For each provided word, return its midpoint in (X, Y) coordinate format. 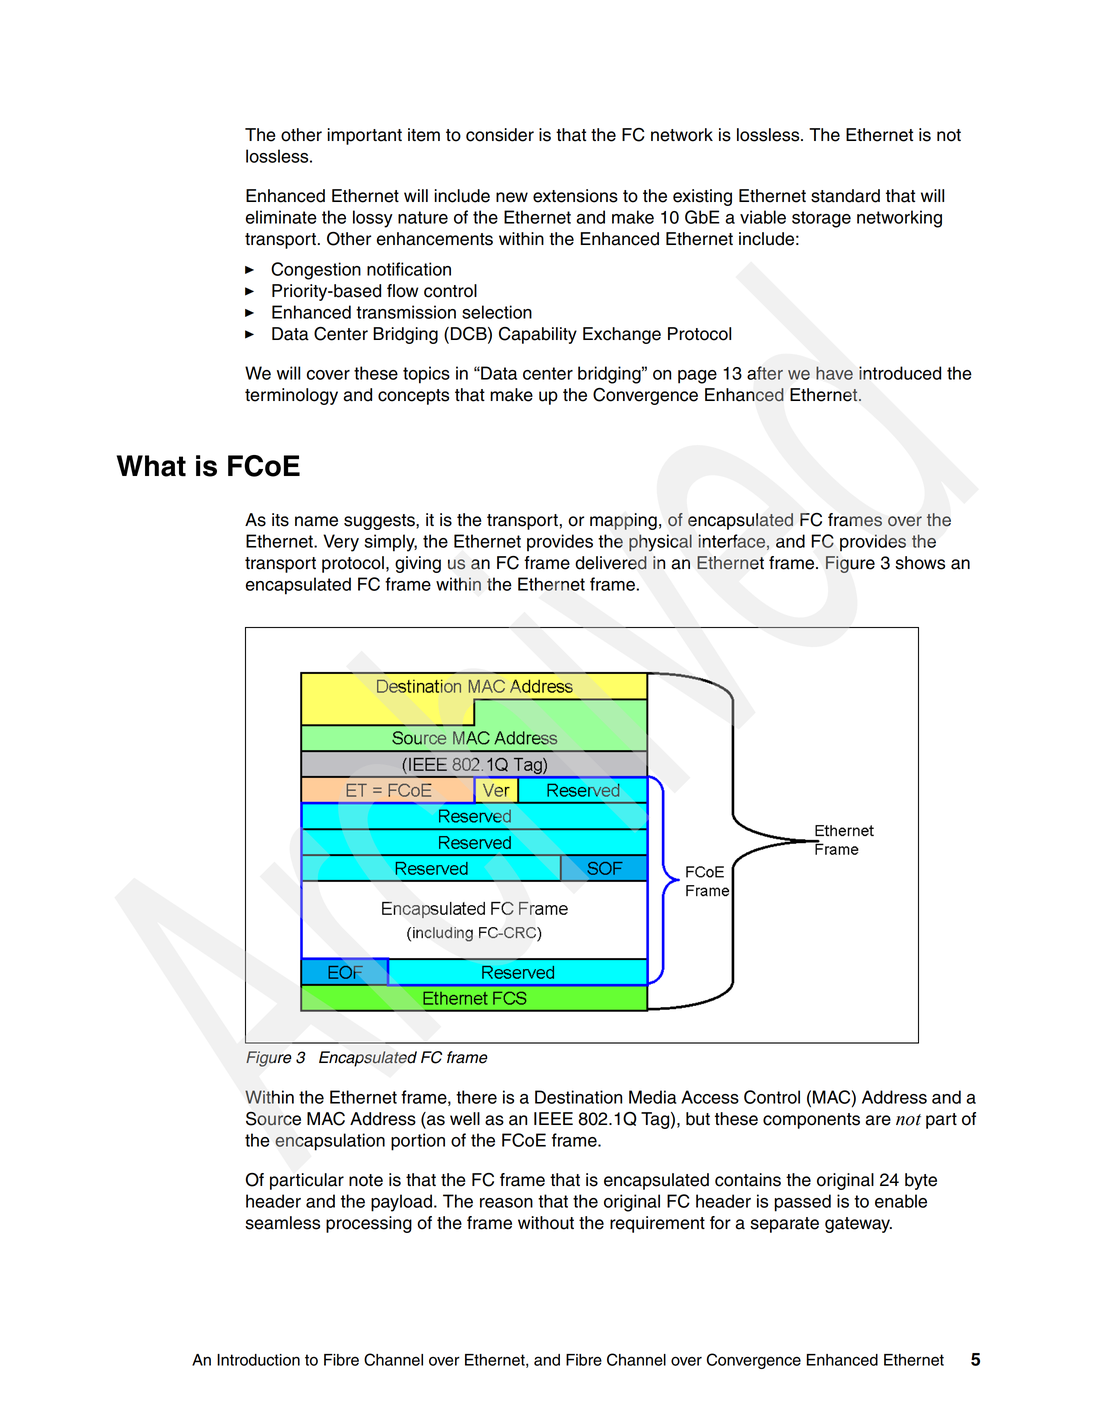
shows (920, 563)
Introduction (258, 1360)
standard (845, 196)
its (280, 520)
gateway (858, 1225)
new (512, 197)
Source (273, 1119)
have (834, 373)
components (811, 1121)
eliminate (281, 217)
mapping (623, 521)
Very (341, 543)
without (546, 1223)
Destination (578, 1097)
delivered (611, 563)
